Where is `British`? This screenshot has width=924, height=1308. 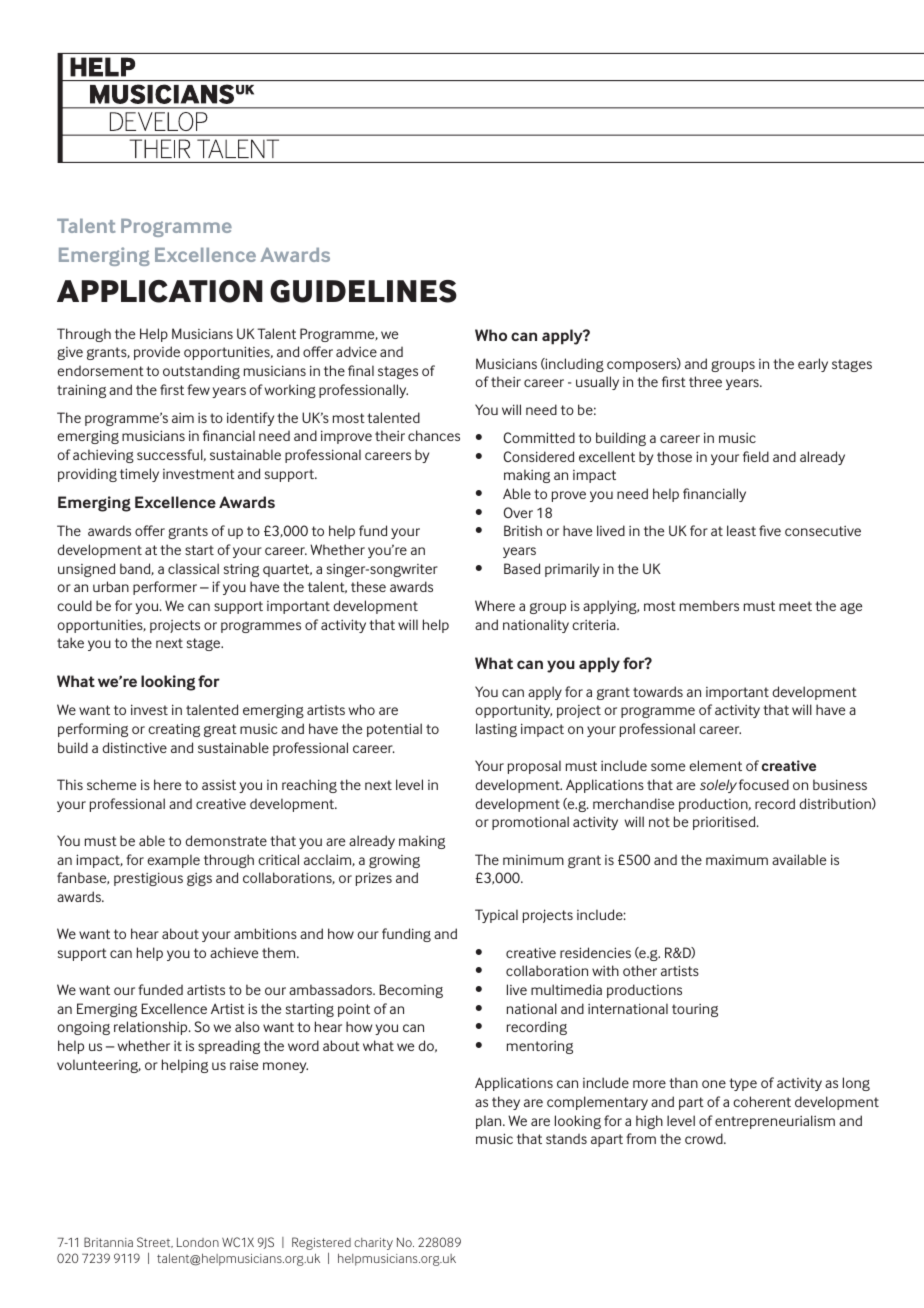
British is located at coordinates (523, 530).
